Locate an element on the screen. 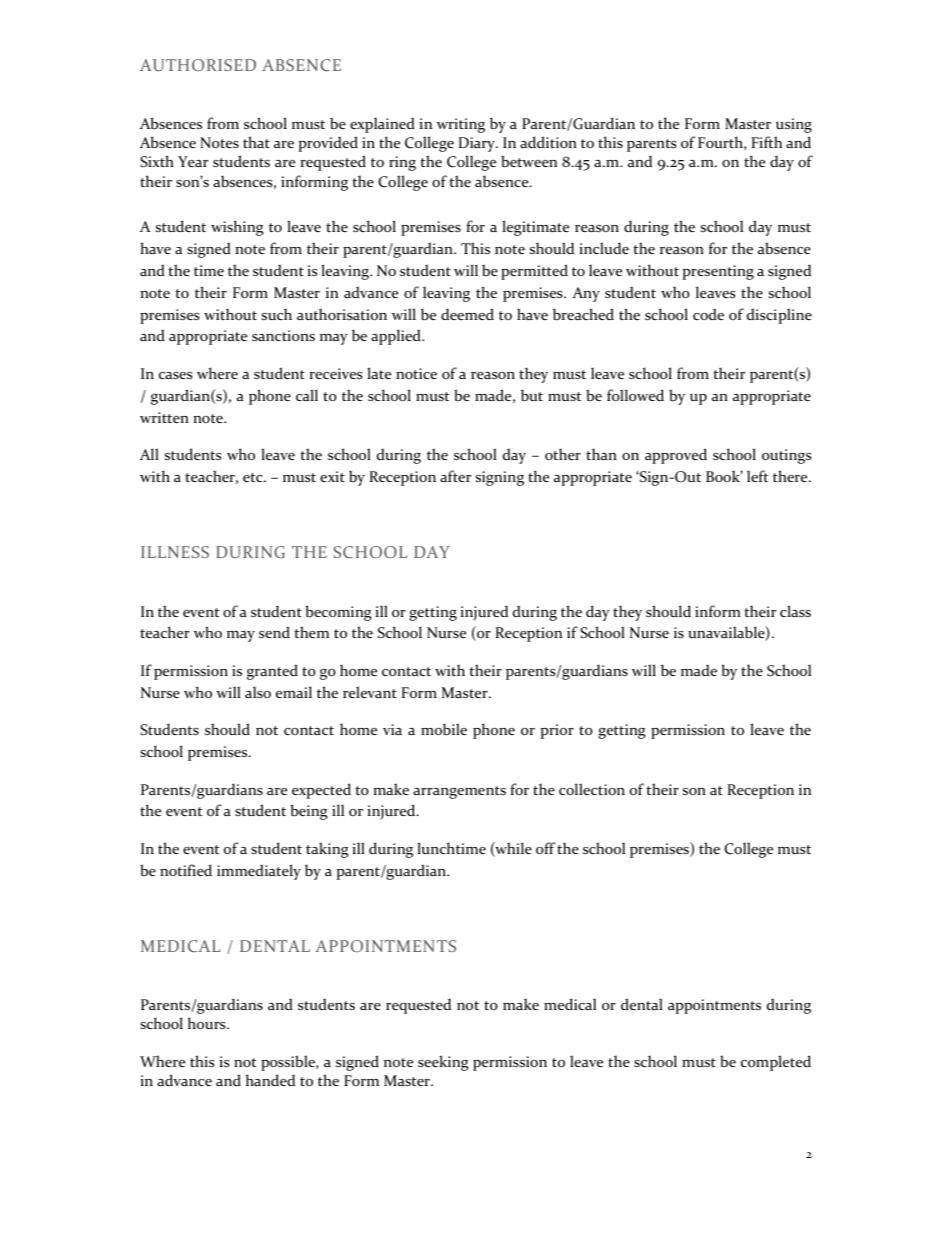  seeking is located at coordinates (443, 1063).
